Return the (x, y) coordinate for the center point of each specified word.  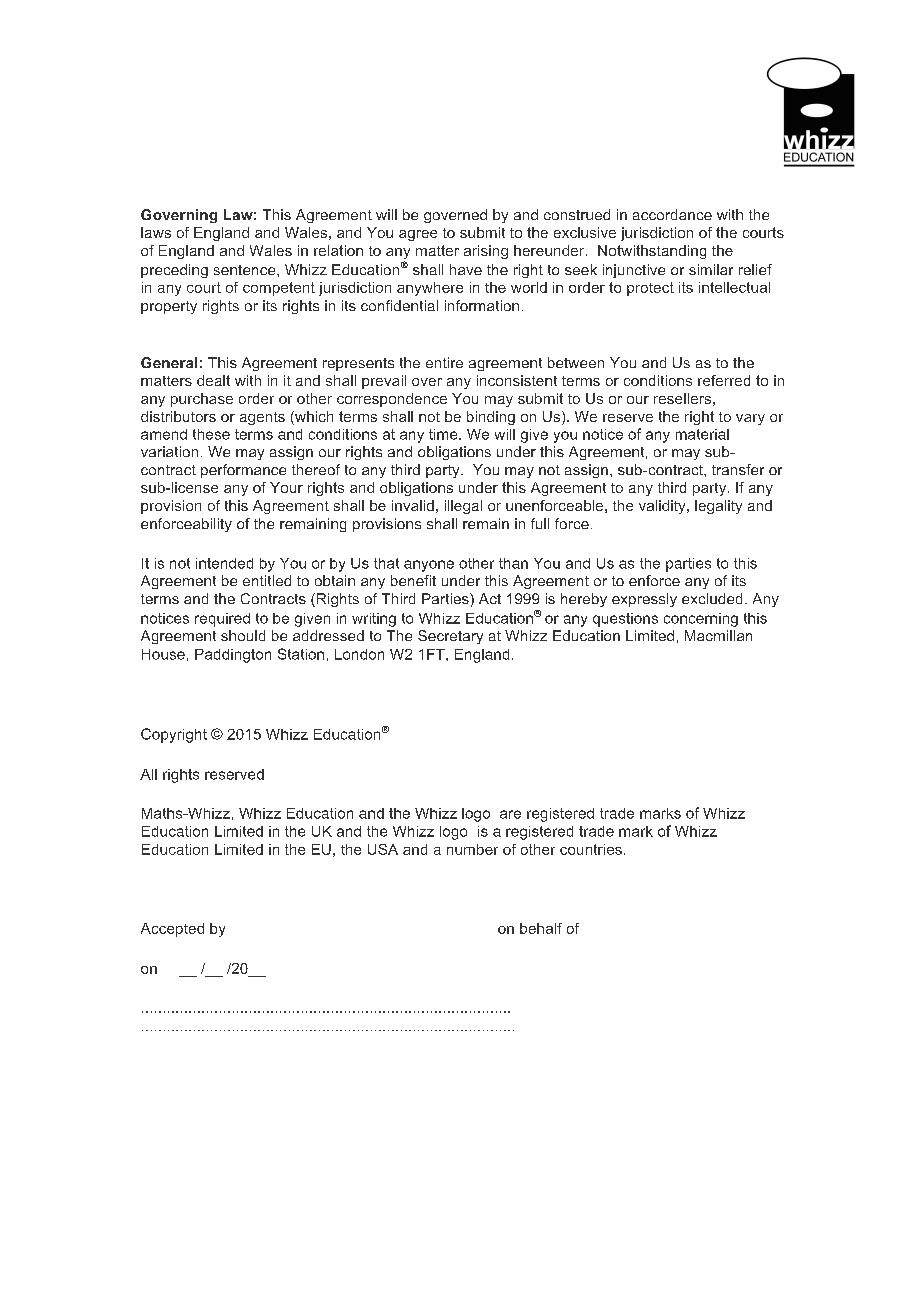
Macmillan (718, 635)
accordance (672, 214)
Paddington (233, 656)
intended (224, 563)
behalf (541, 928)
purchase (202, 400)
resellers (682, 398)
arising (486, 252)
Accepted (172, 930)
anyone (429, 566)
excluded (712, 598)
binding (491, 418)
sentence (246, 270)
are (510, 814)
